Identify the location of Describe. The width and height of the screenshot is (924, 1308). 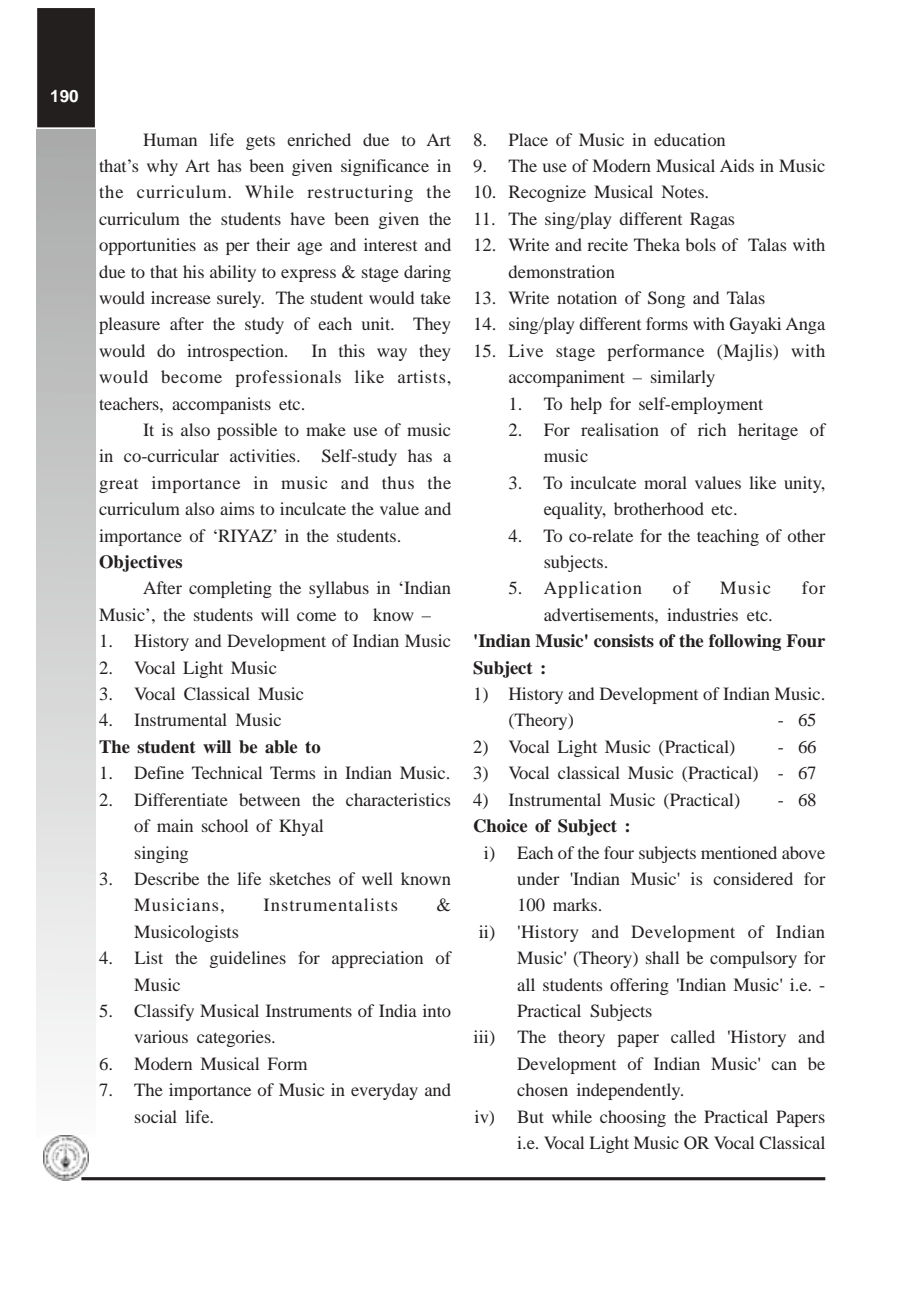
(166, 878).
